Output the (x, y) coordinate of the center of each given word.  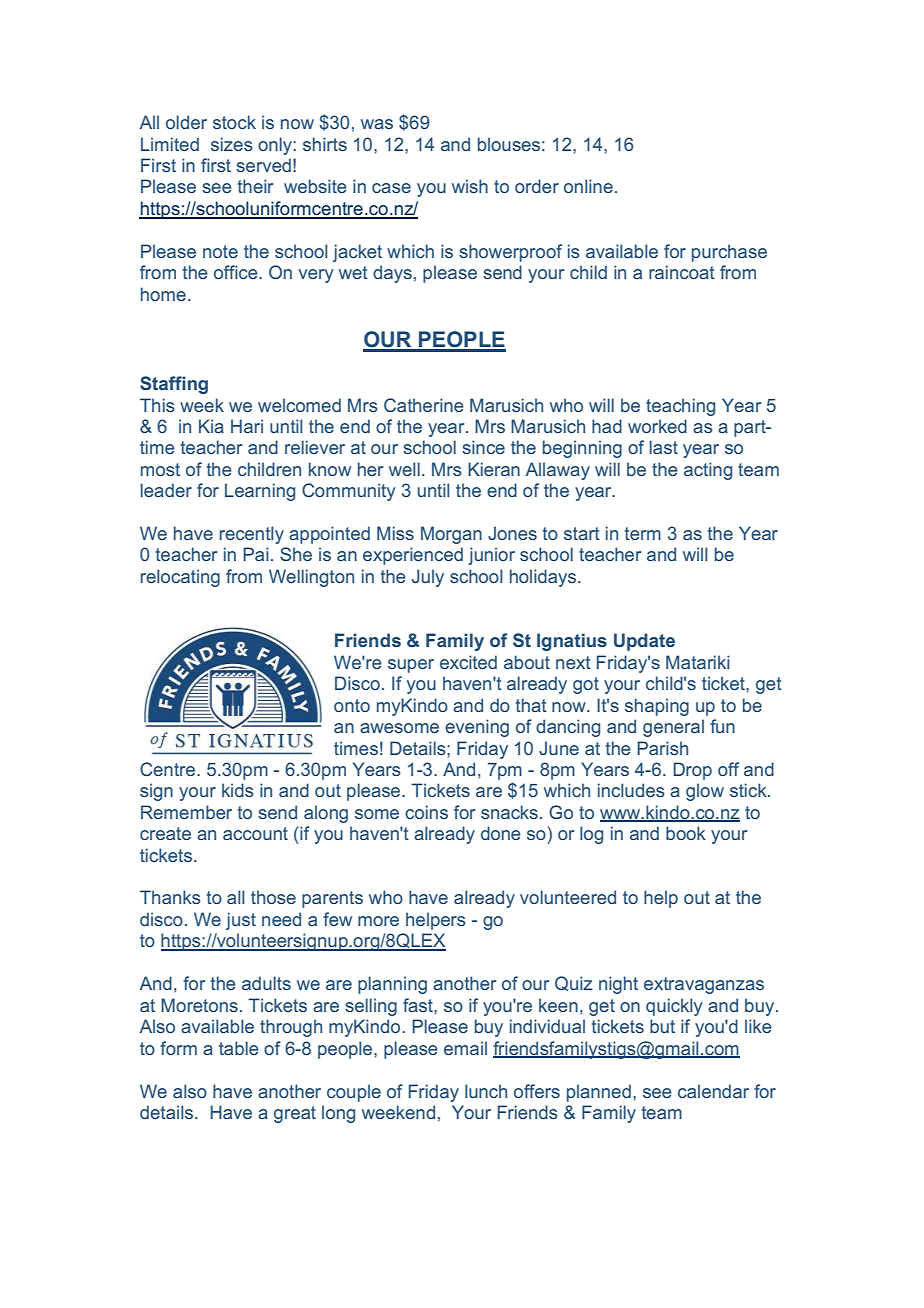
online (588, 186)
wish (470, 186)
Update (644, 642)
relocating (180, 578)
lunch (486, 1091)
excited (468, 662)
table (239, 1048)
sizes (232, 144)
